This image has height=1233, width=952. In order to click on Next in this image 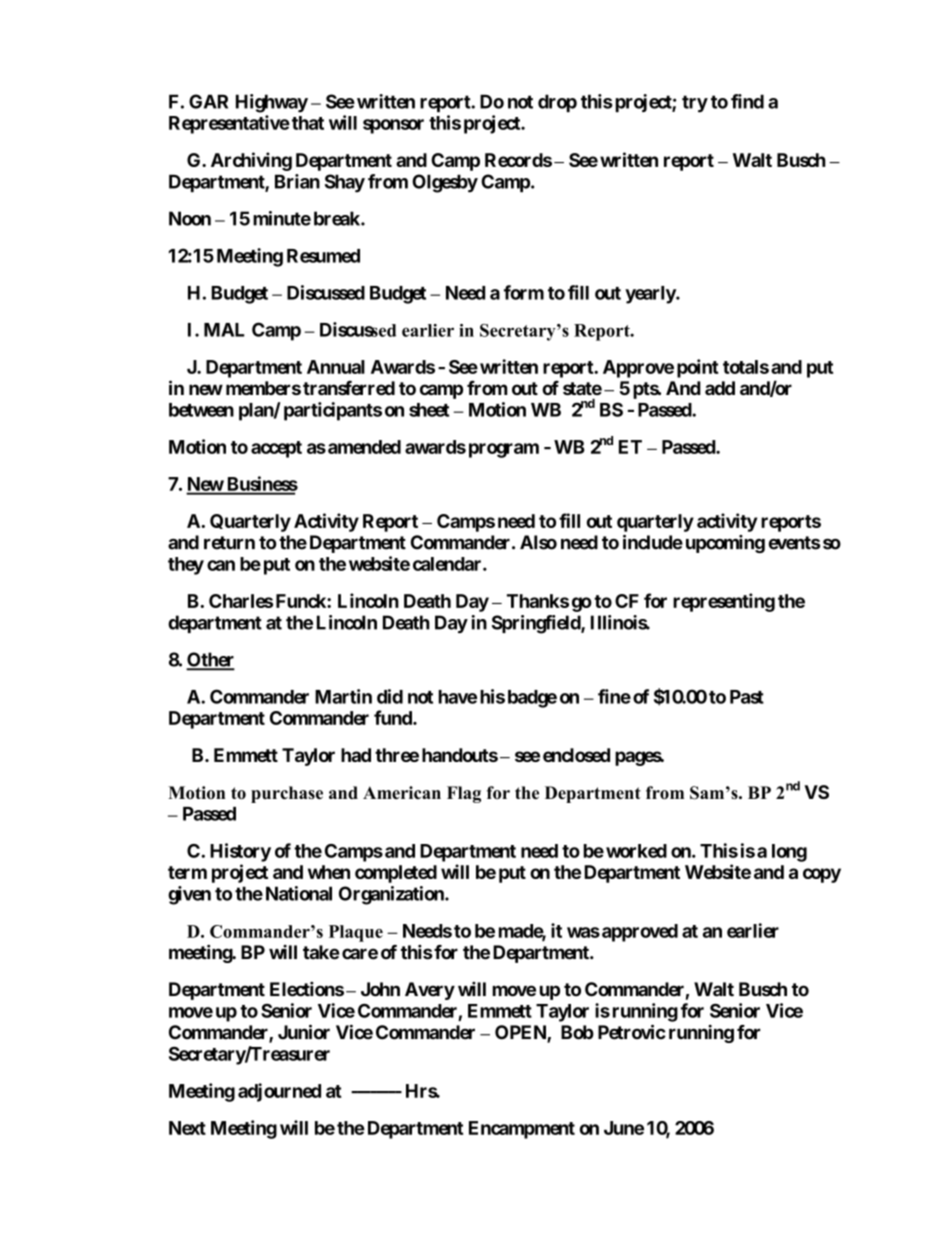, I will do `click(187, 1128)`.
